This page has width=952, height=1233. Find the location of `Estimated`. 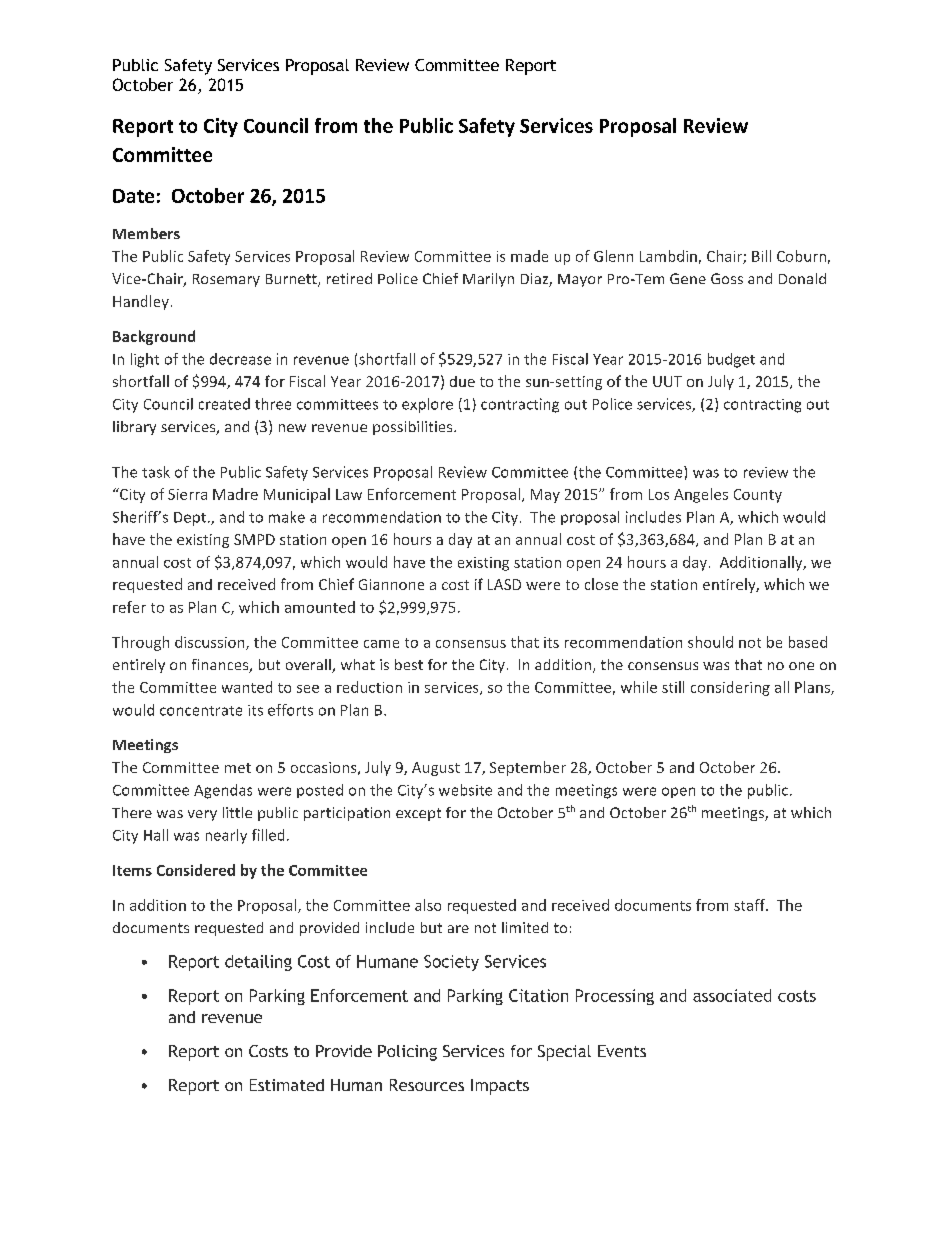

Estimated is located at coordinates (287, 1085).
